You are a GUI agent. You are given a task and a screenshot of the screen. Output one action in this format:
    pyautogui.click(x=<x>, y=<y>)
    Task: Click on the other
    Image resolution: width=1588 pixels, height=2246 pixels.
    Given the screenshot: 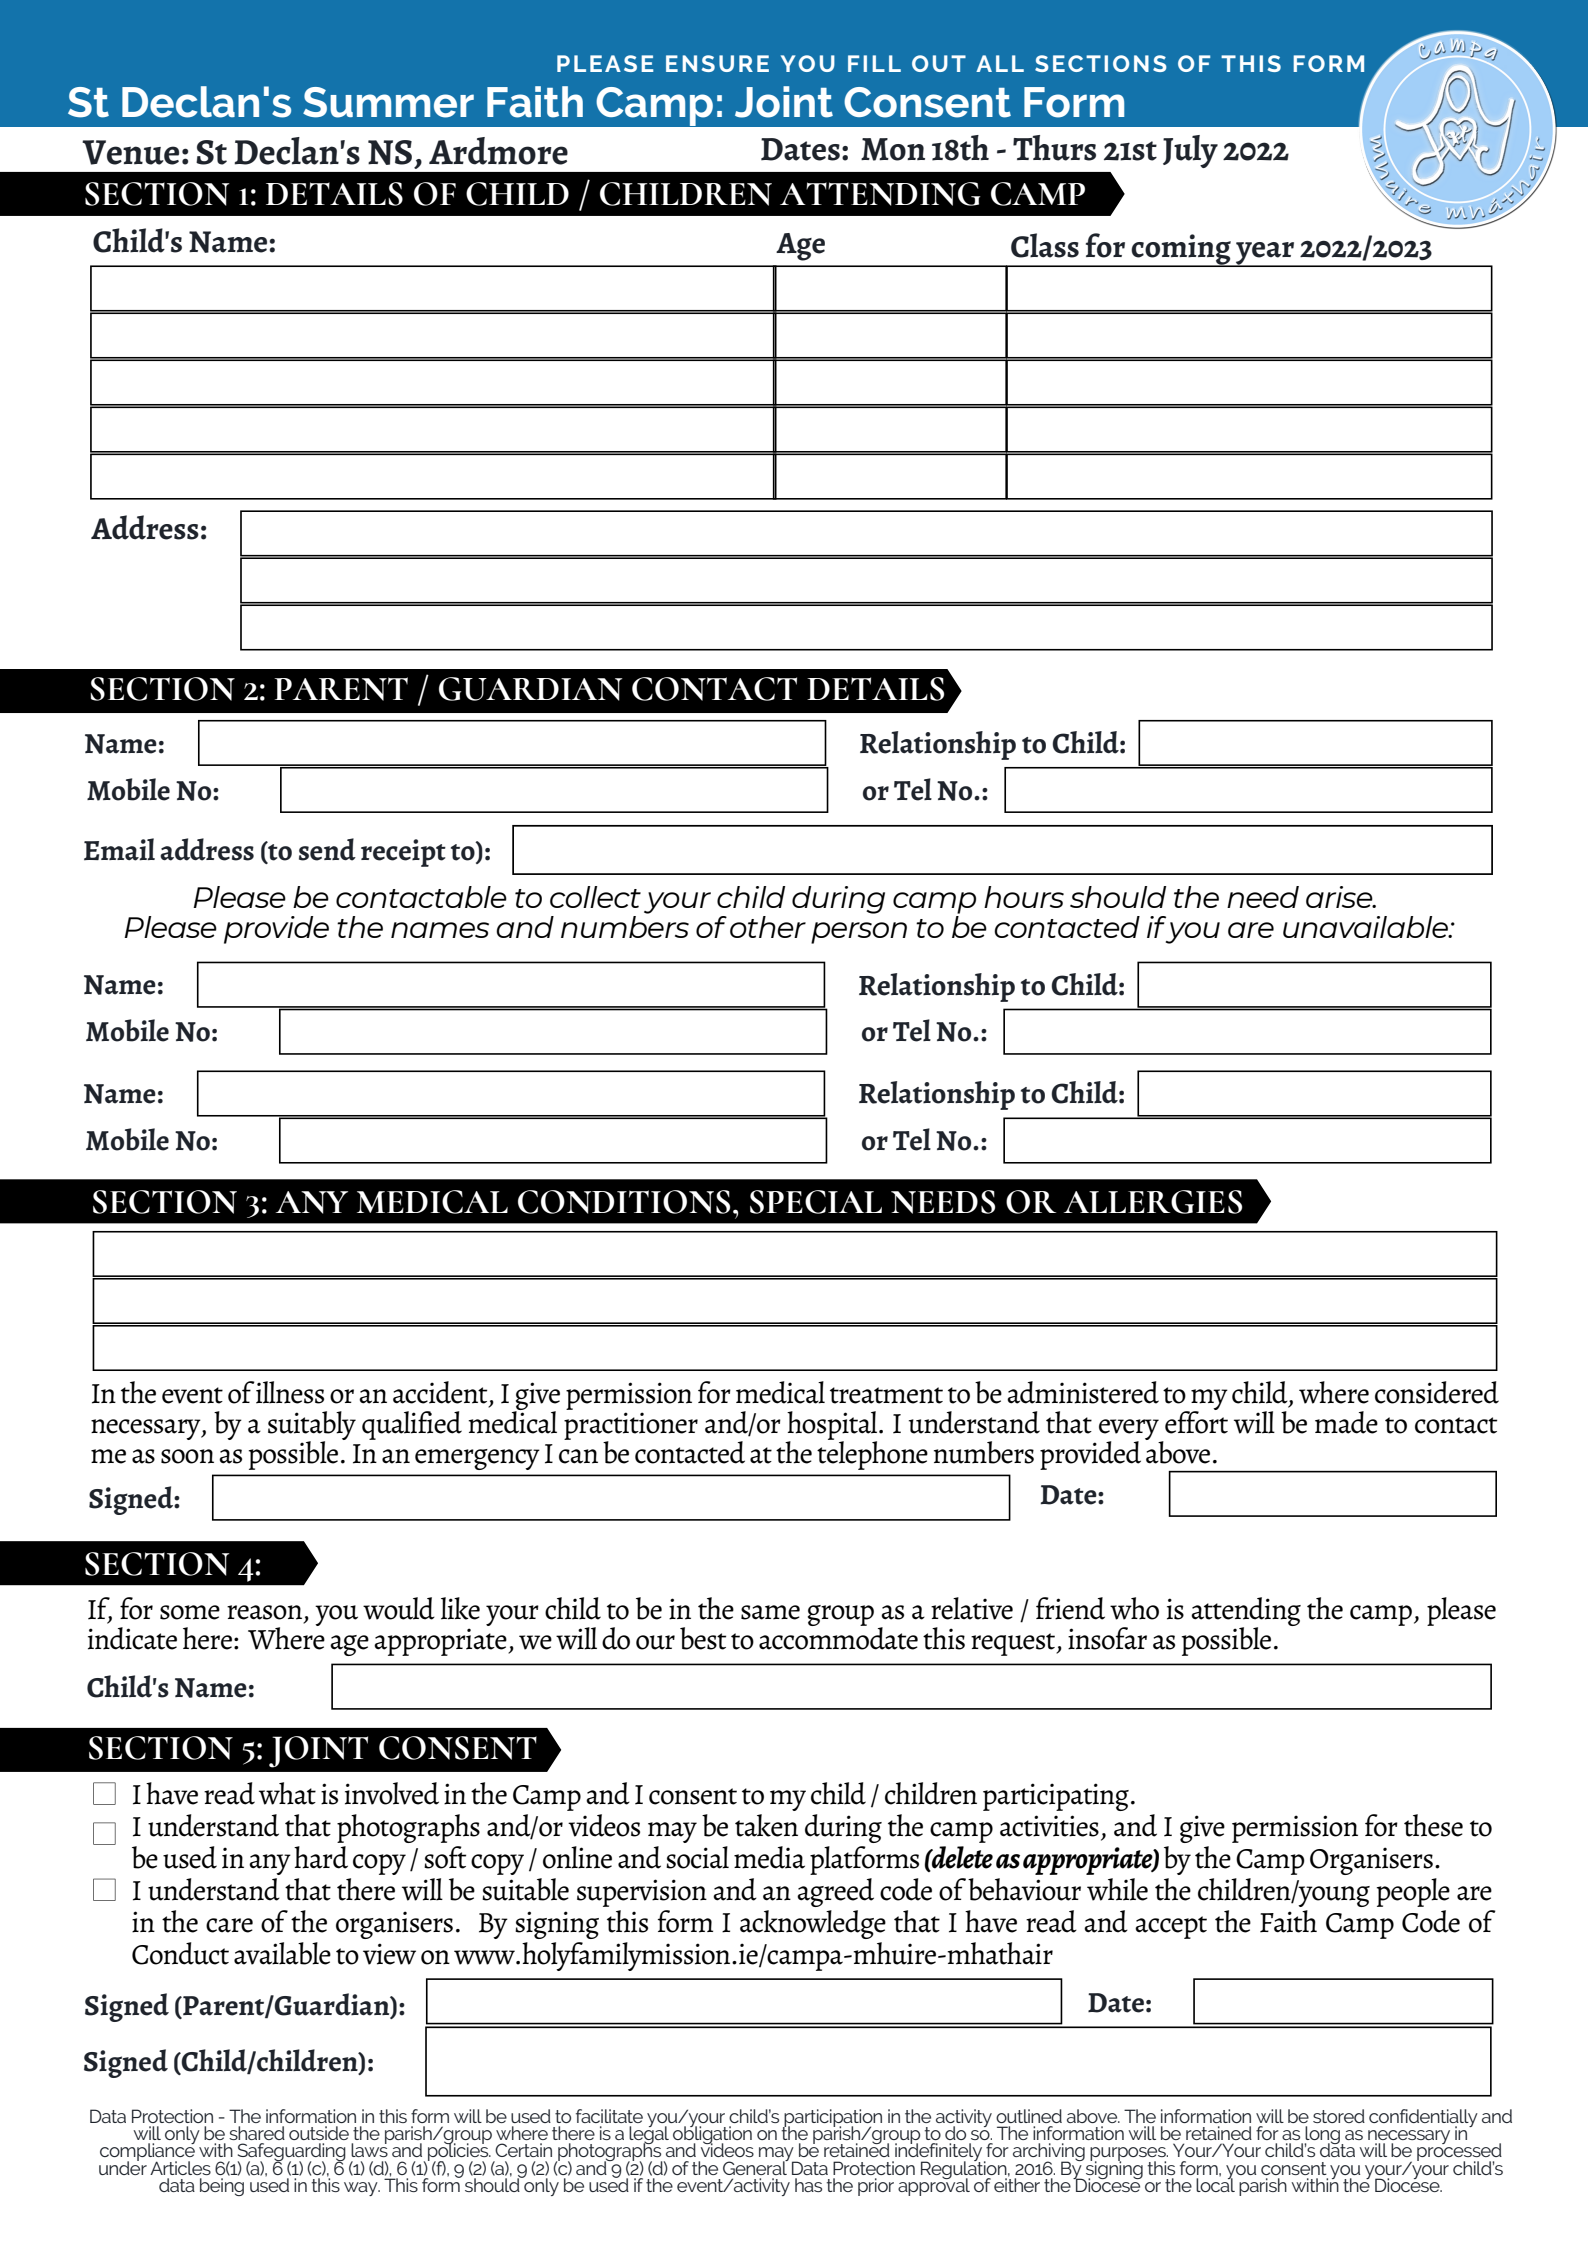 What is the action you would take?
    pyautogui.click(x=768, y=927)
